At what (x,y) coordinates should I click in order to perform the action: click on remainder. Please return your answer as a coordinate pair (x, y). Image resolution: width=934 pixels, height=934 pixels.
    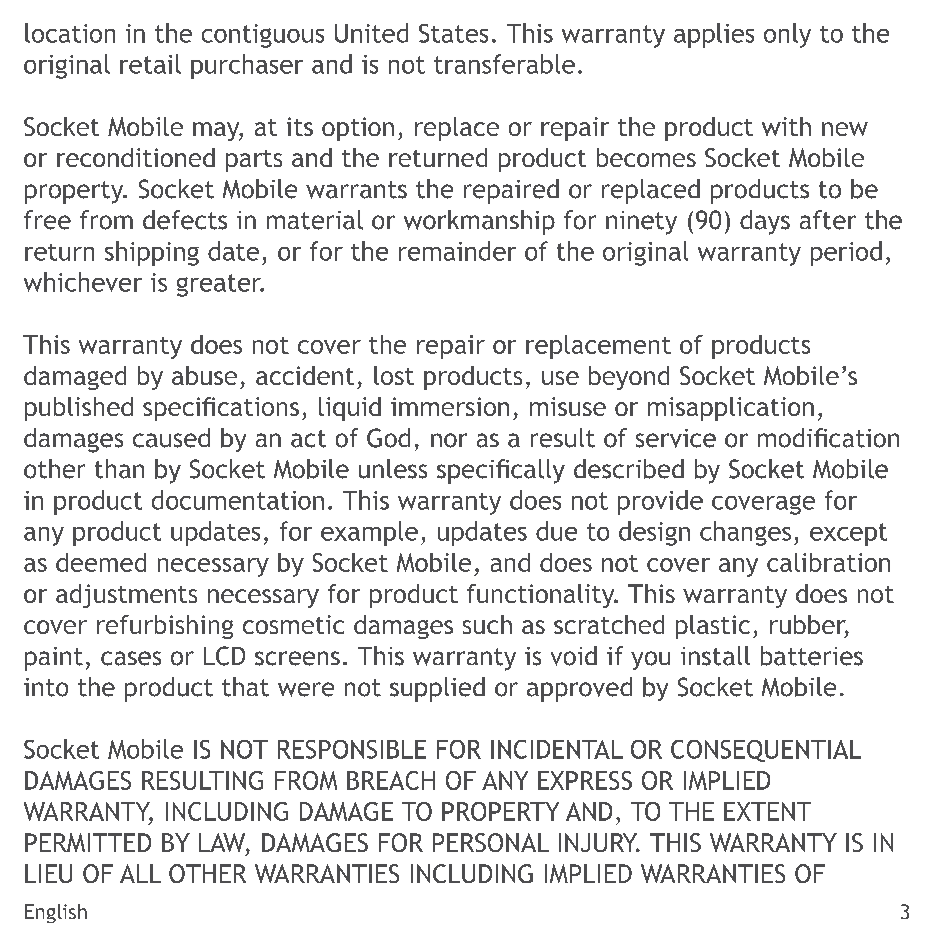
    Looking at the image, I should click on (457, 251).
